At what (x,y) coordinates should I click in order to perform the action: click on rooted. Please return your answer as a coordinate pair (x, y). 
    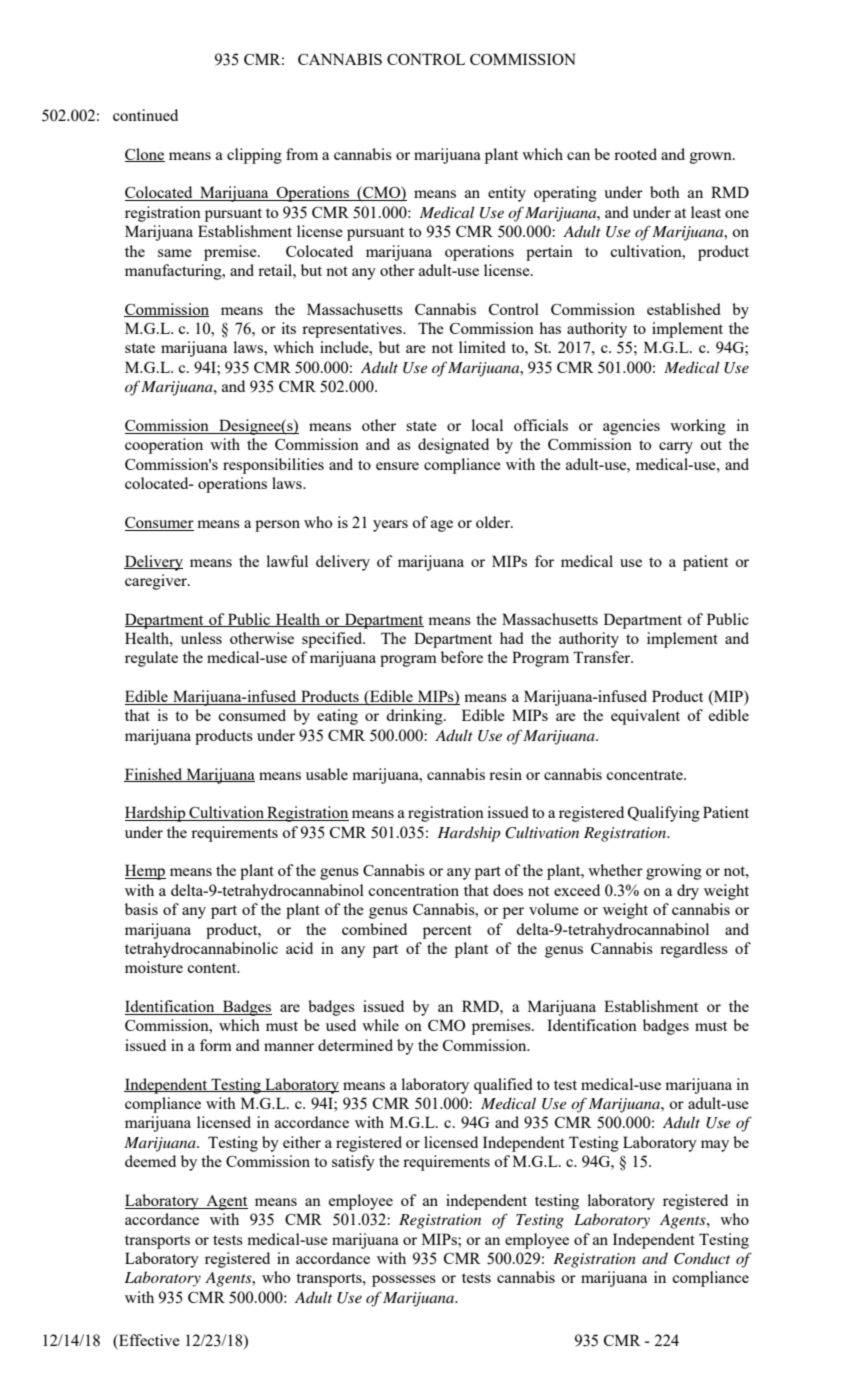
    Looking at the image, I should click on (635, 154).
